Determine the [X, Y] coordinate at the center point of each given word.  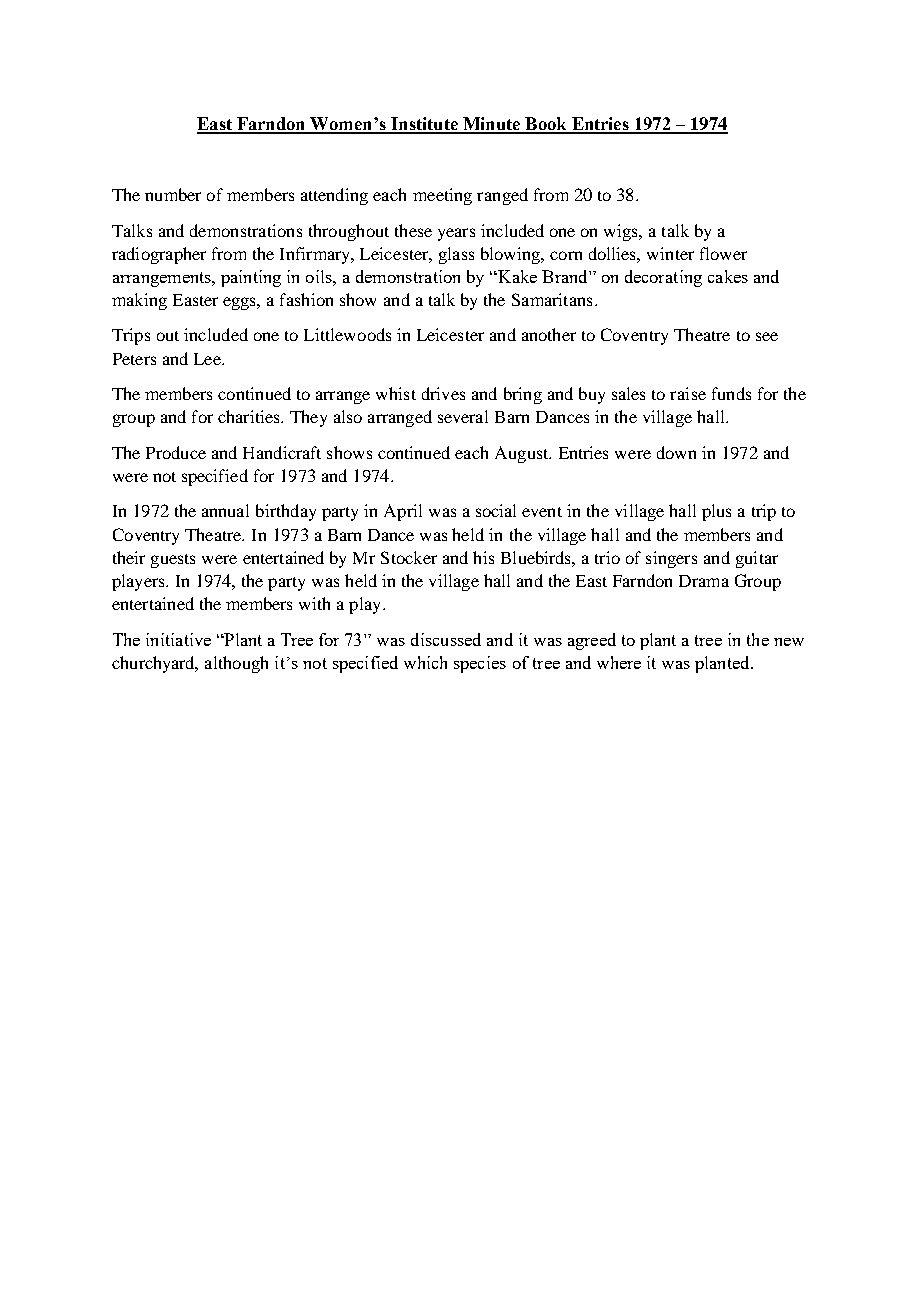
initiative [178, 639]
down [676, 452]
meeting [442, 196]
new [789, 642]
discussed [446, 639]
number [173, 194]
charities [250, 416]
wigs [622, 232]
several [463, 416]
